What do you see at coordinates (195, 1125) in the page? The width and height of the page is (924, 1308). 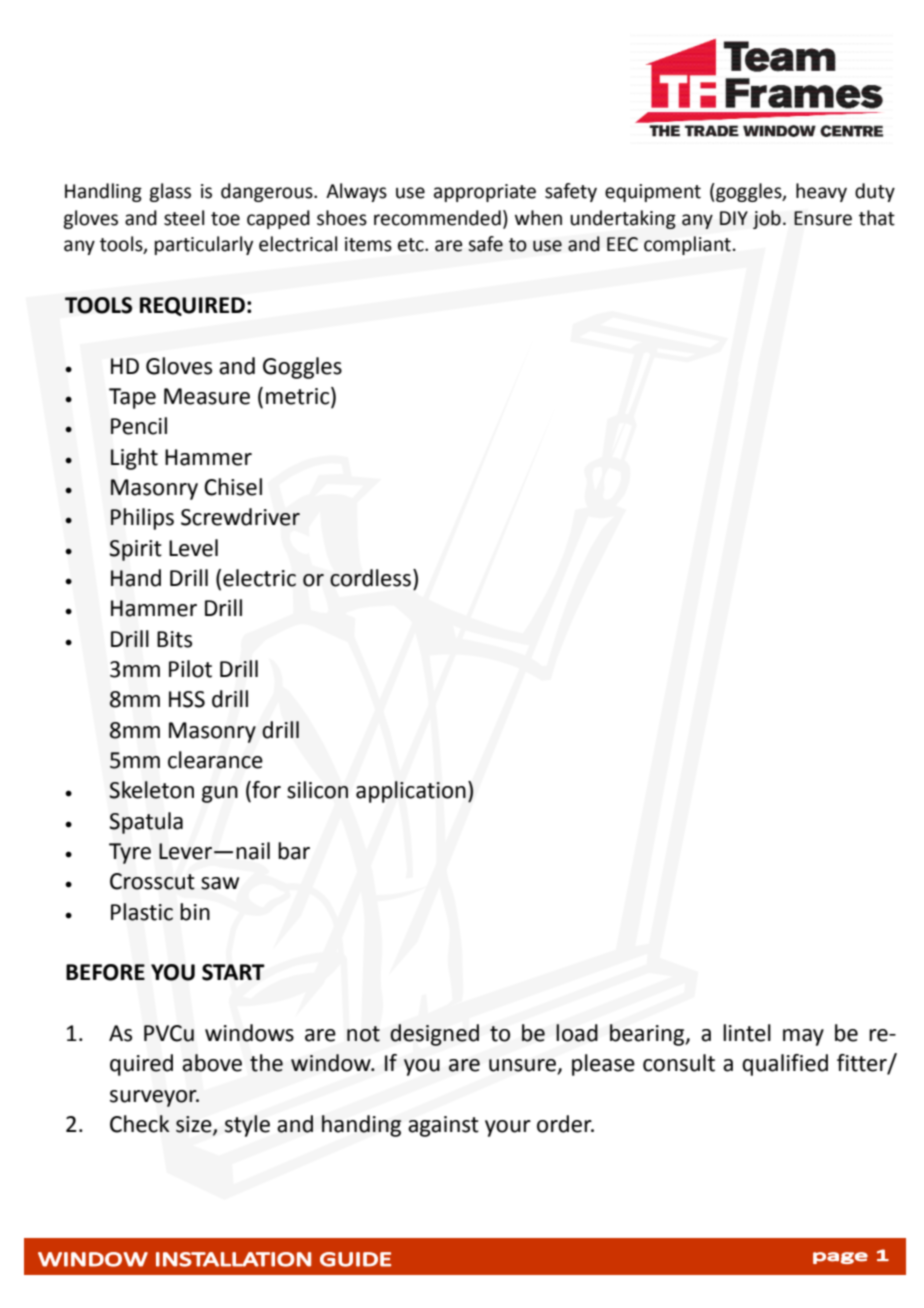 I see `size` at bounding box center [195, 1125].
